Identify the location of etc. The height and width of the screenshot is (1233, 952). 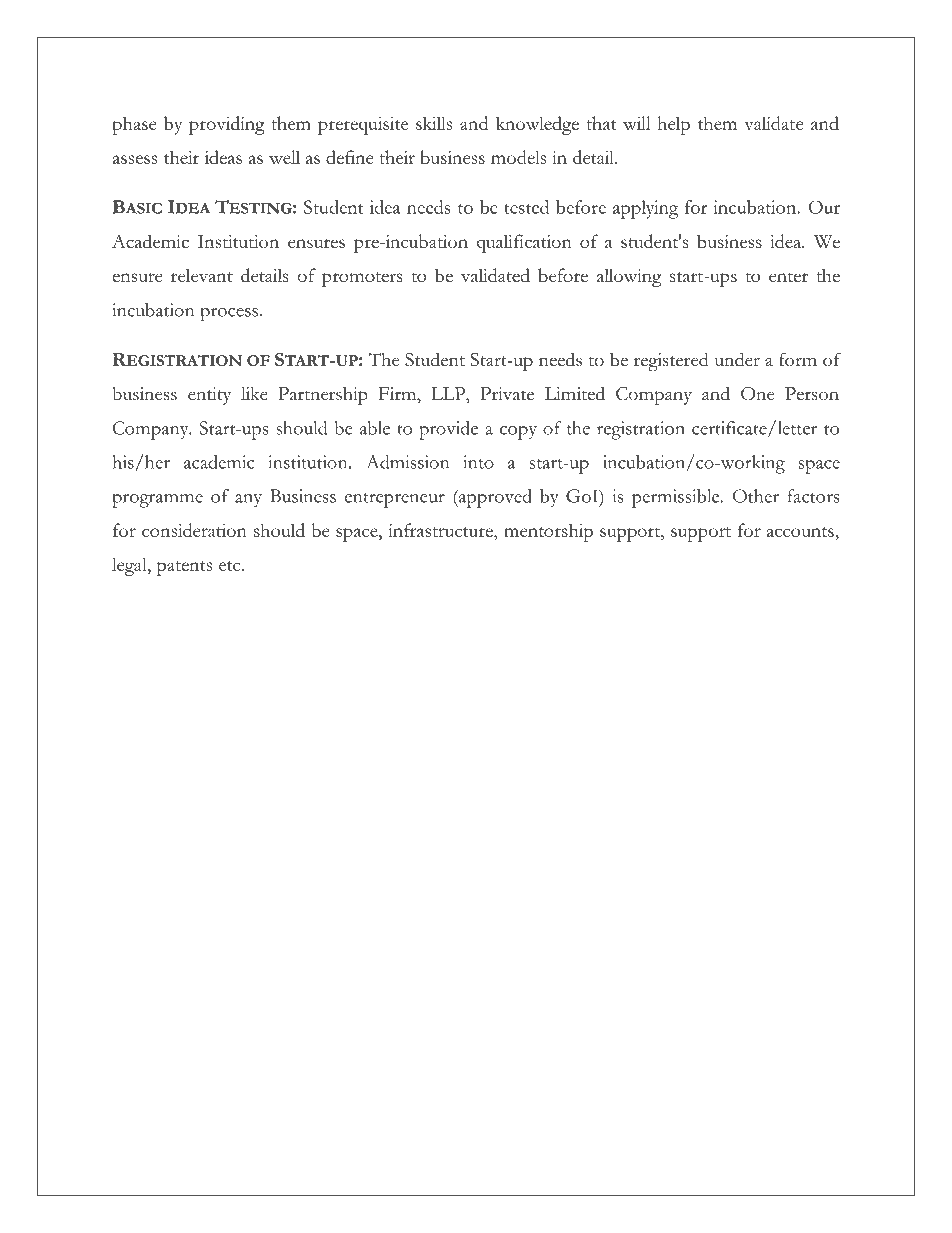
(231, 566).
